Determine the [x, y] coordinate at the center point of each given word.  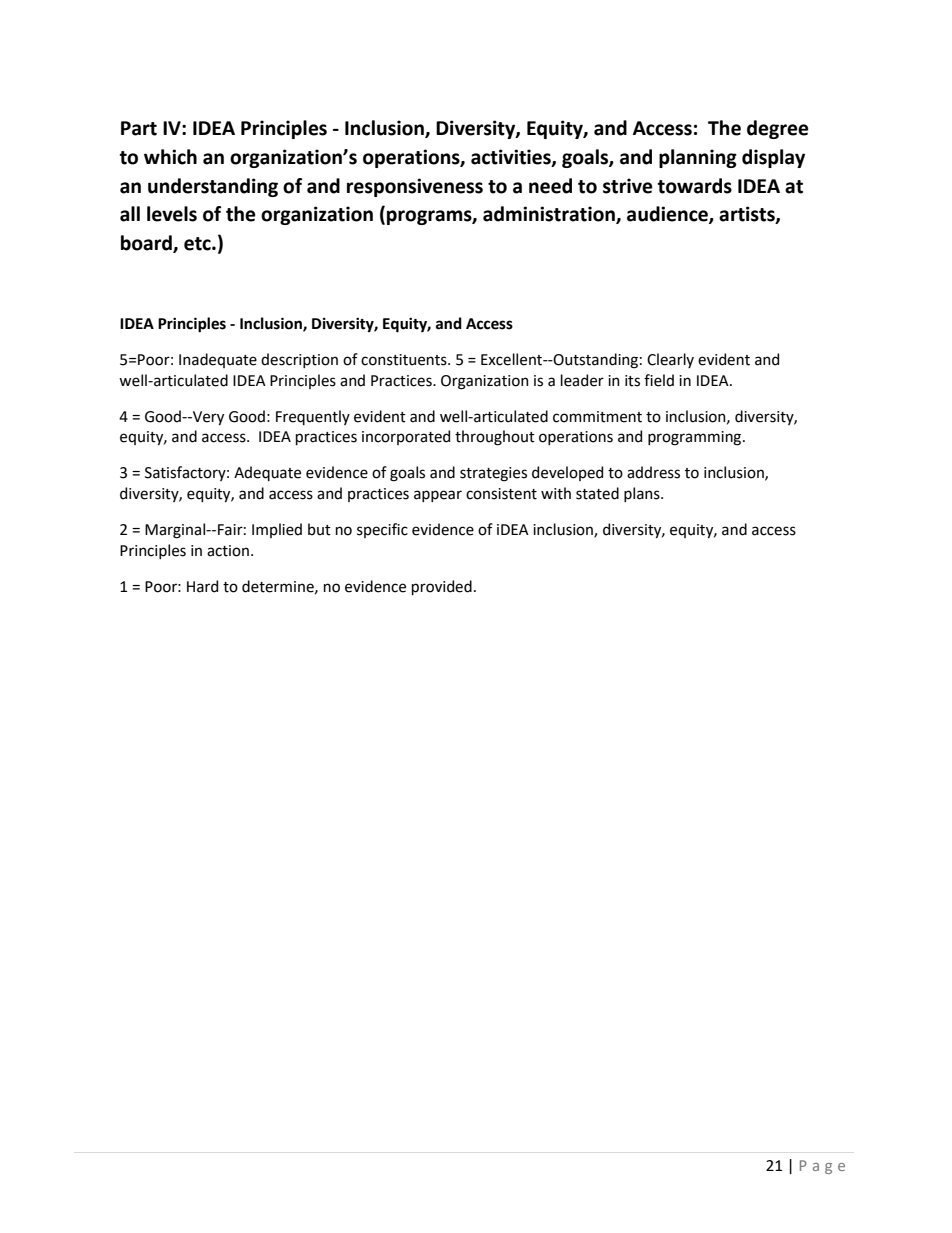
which [170, 157]
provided [442, 587]
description [299, 360]
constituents [405, 360]
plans [643, 494]
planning [698, 158]
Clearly [670, 360]
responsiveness [415, 187]
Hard [202, 586]
